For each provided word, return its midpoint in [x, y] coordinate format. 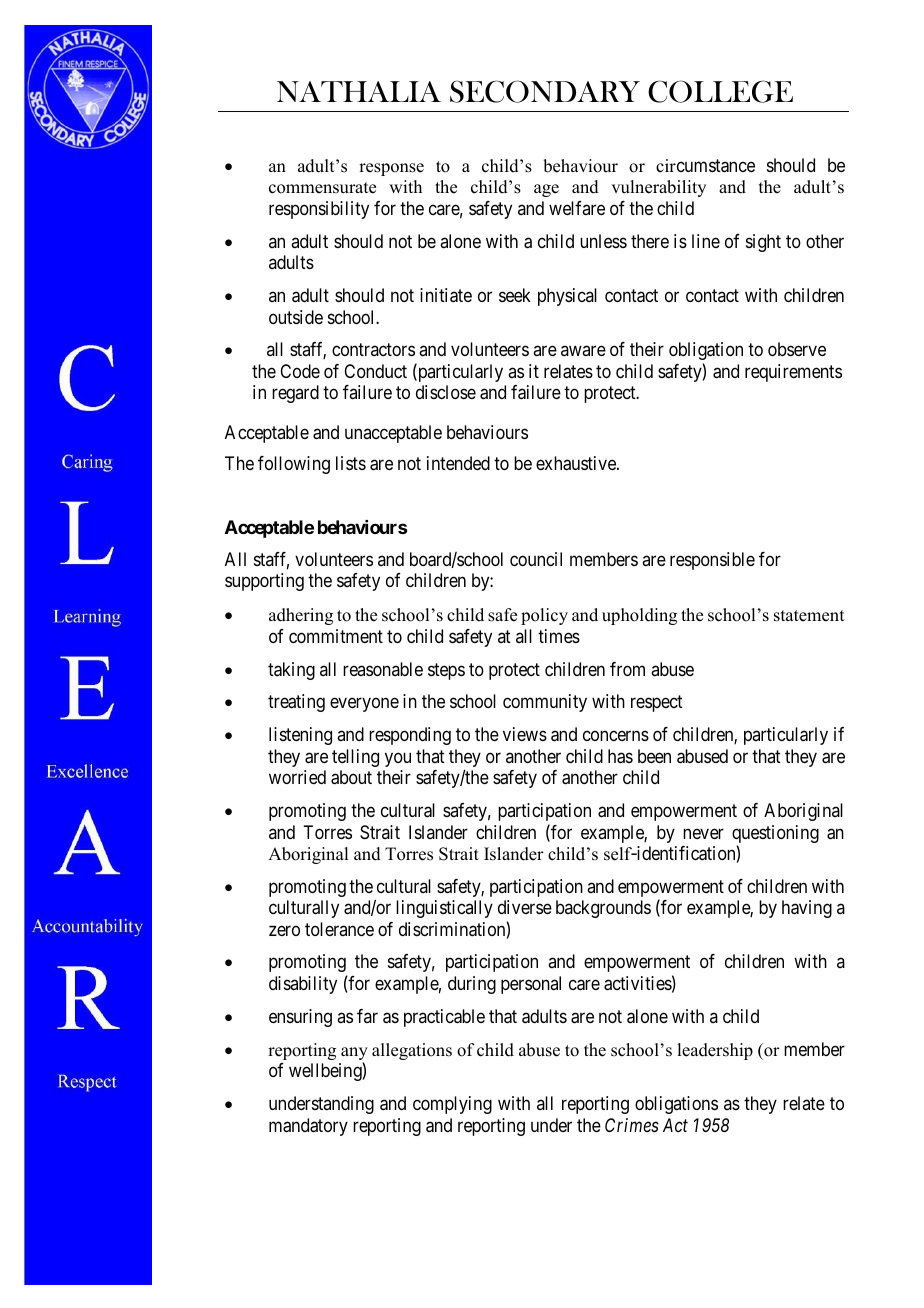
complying [452, 1105]
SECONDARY [545, 91]
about [351, 777]
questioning [775, 835]
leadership [715, 1051]
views [525, 734]
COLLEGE [720, 91]
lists [351, 463]
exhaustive [577, 463]
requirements [793, 373]
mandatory [308, 1127]
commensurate [322, 188]
